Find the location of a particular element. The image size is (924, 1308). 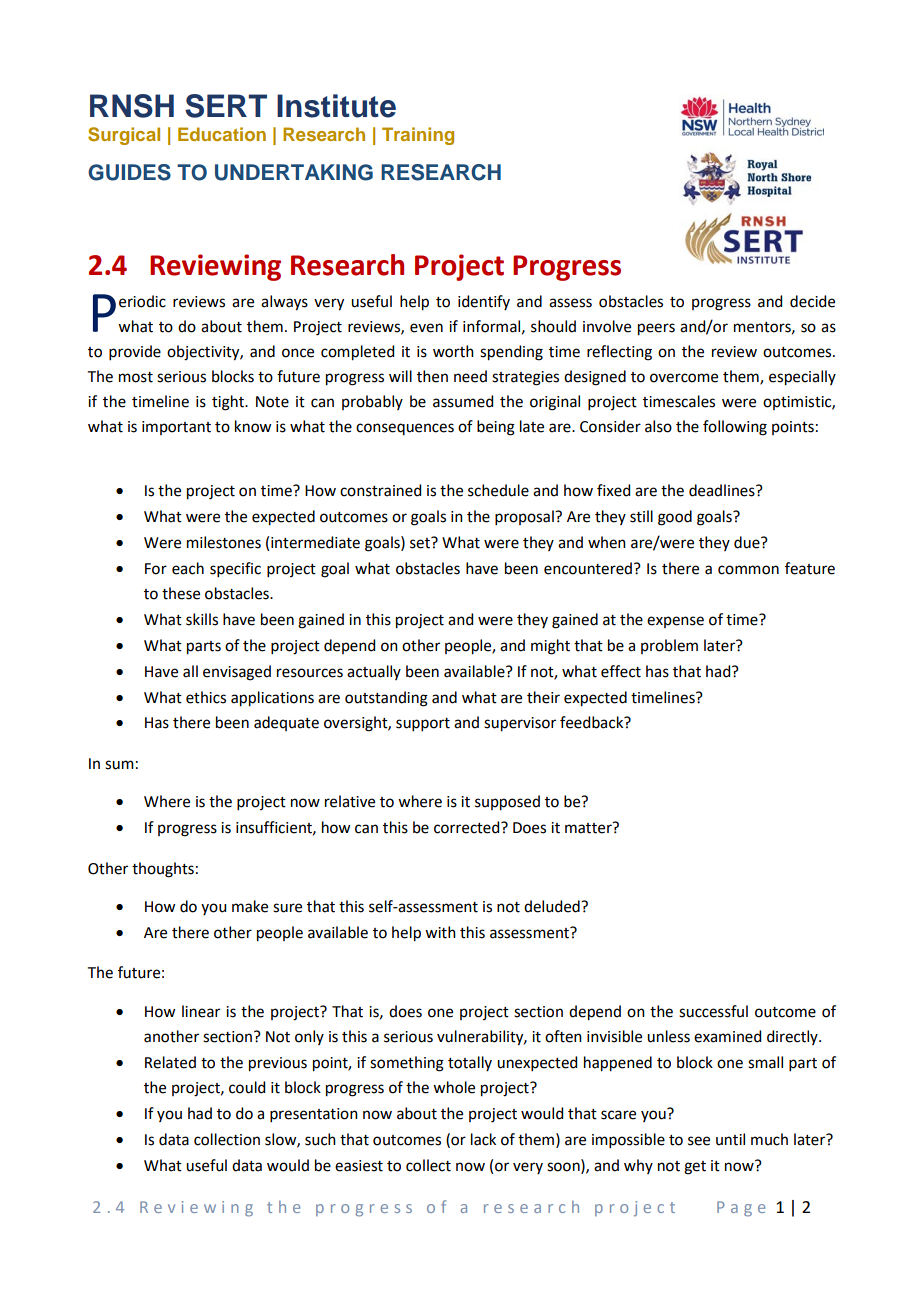

schedule is located at coordinates (498, 490).
